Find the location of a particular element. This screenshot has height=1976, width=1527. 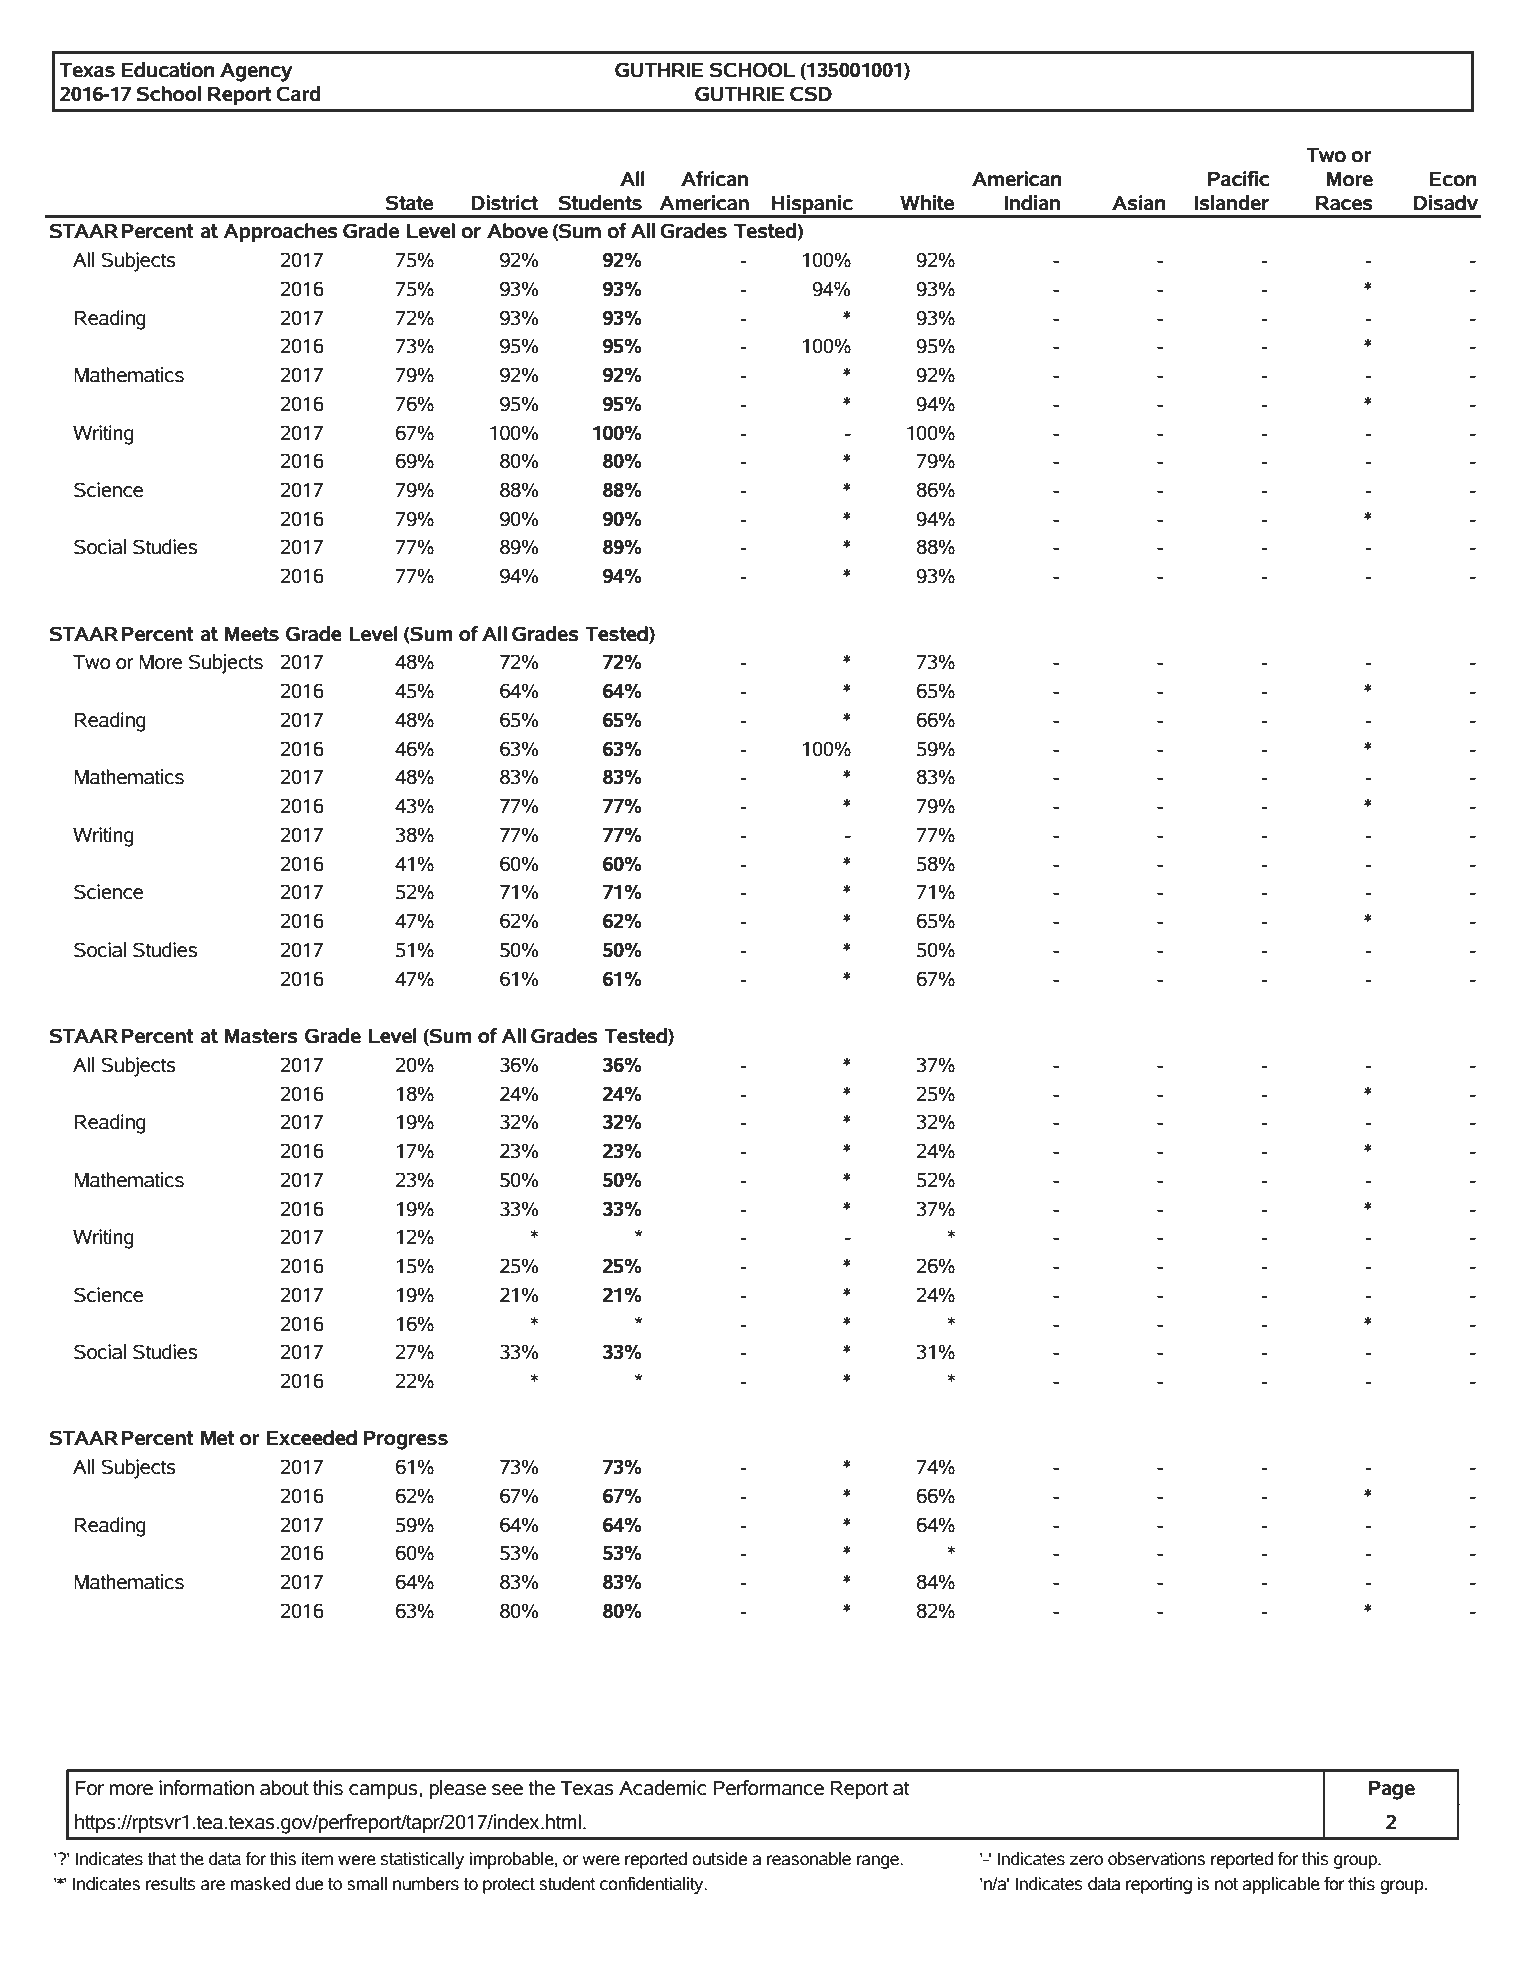

item is located at coordinates (317, 1859).
